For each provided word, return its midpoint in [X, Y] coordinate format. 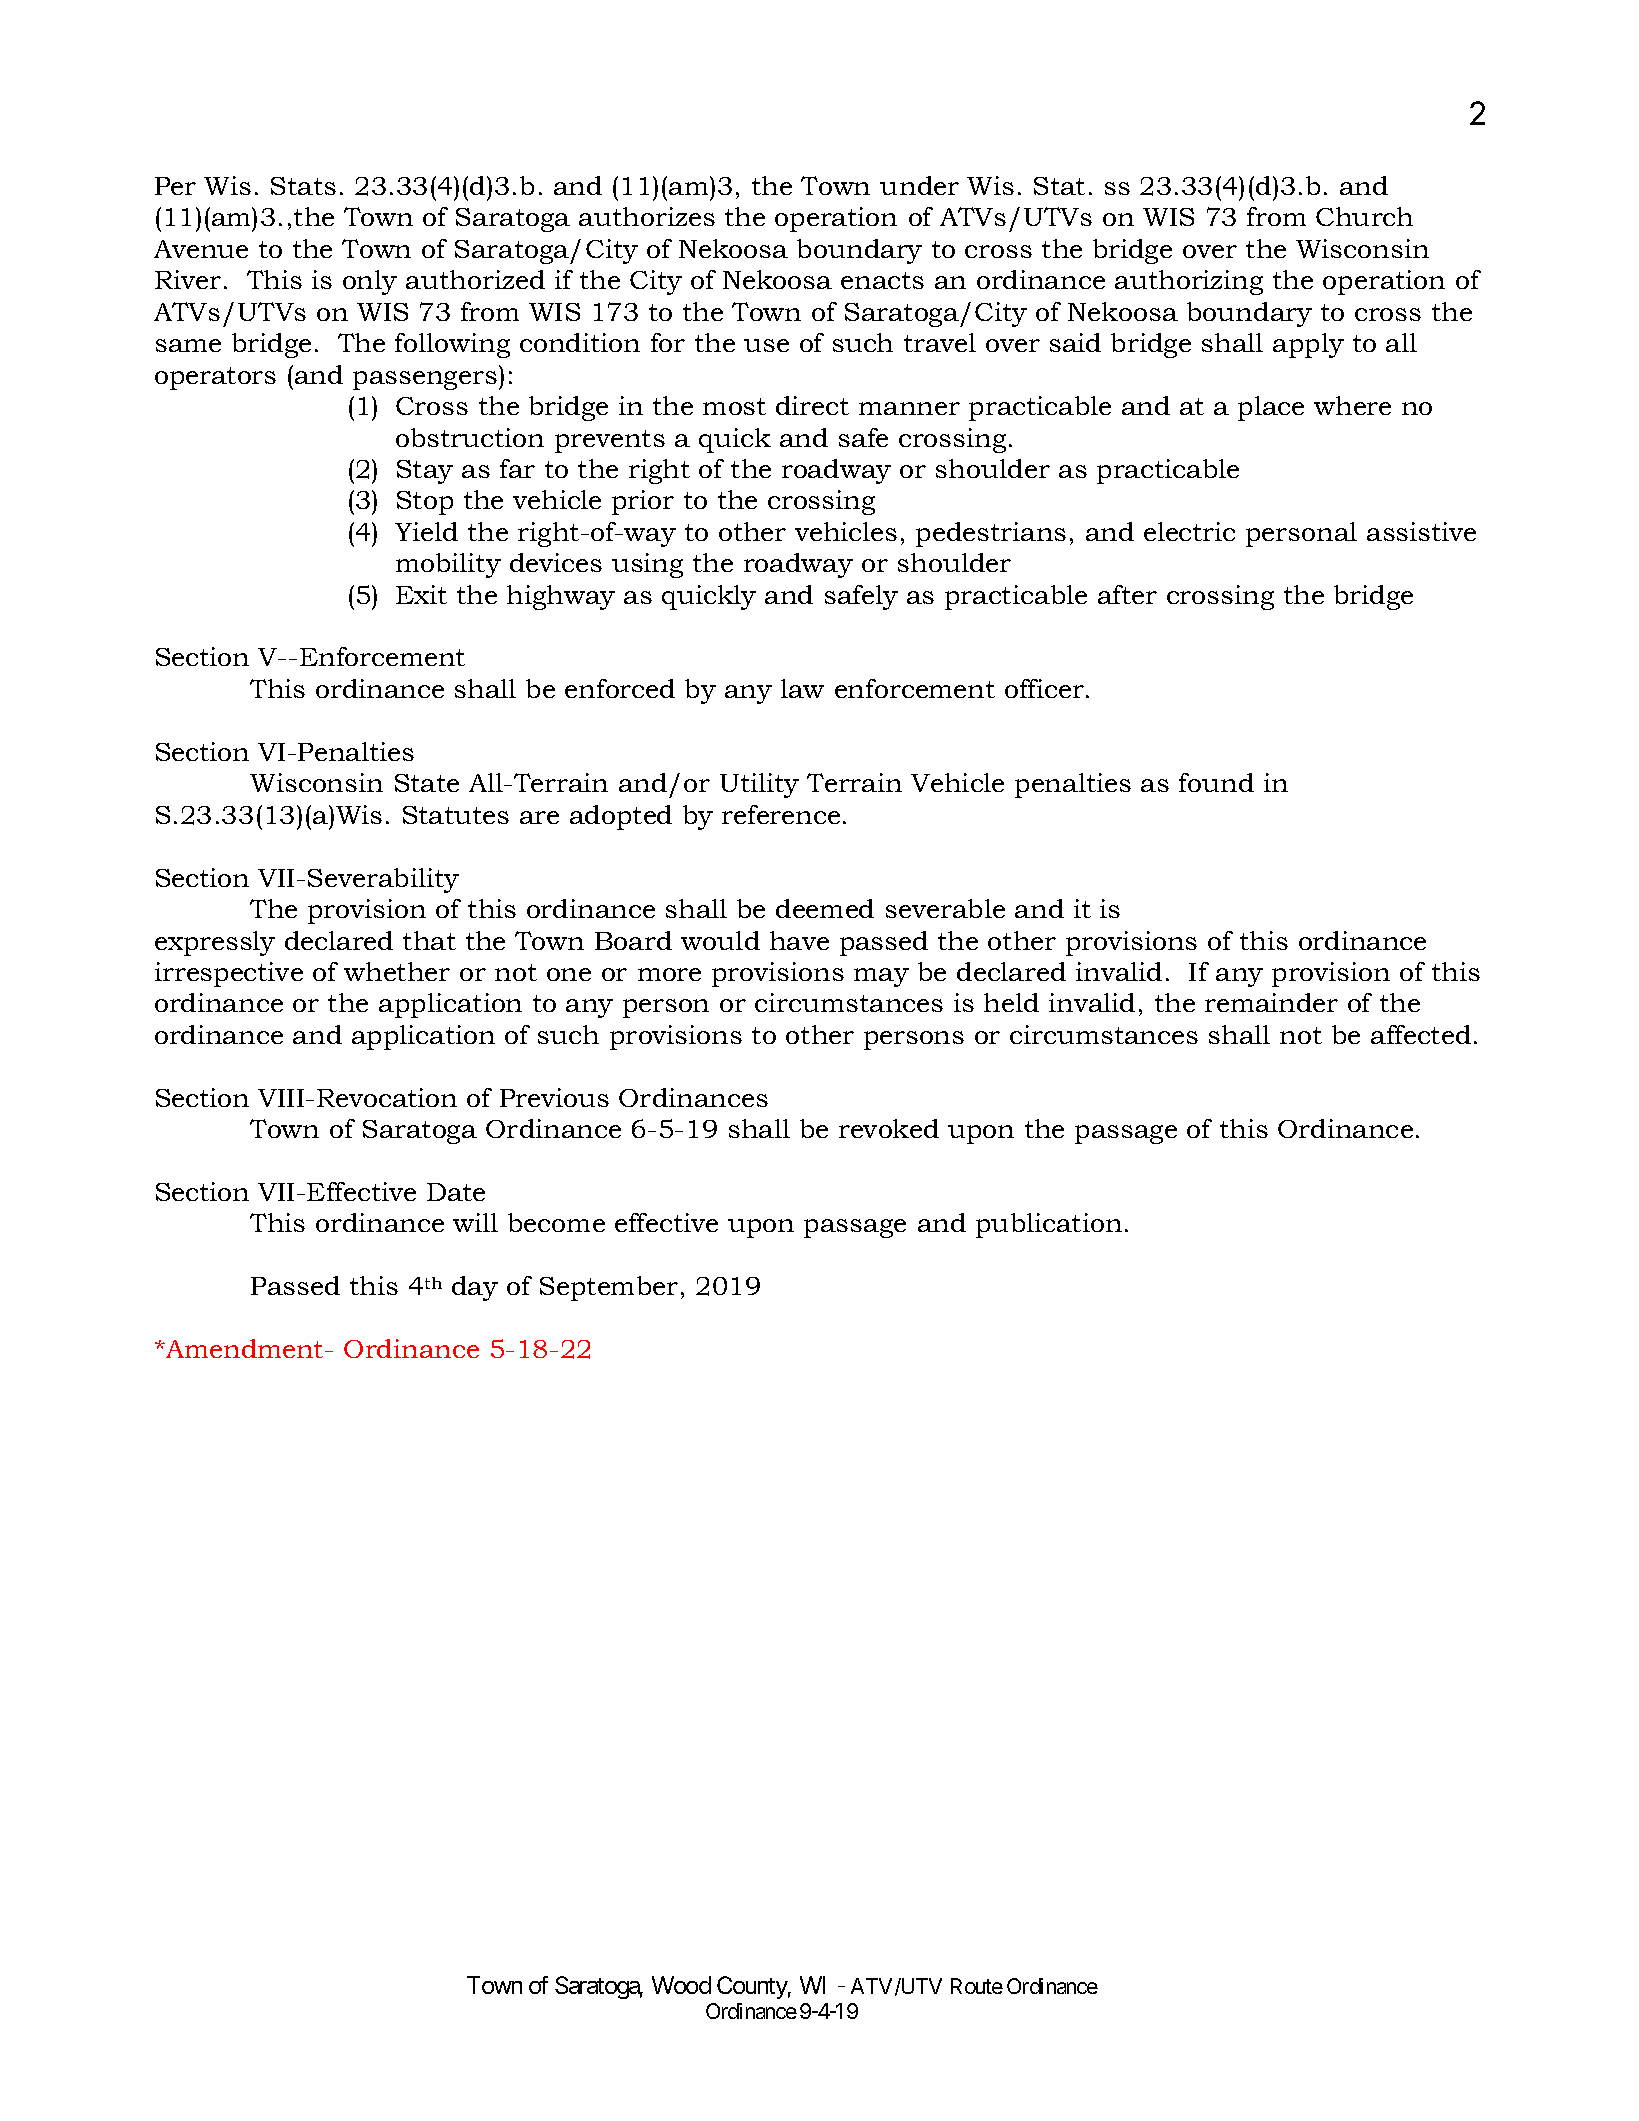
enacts [882, 280]
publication [1049, 1225]
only [370, 282]
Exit [421, 594]
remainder [1271, 1002]
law [802, 688]
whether [397, 971]
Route [977, 1986]
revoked [889, 1128]
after [1127, 594]
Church [1364, 216]
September [609, 1288]
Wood [681, 1985]
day [475, 1288]
